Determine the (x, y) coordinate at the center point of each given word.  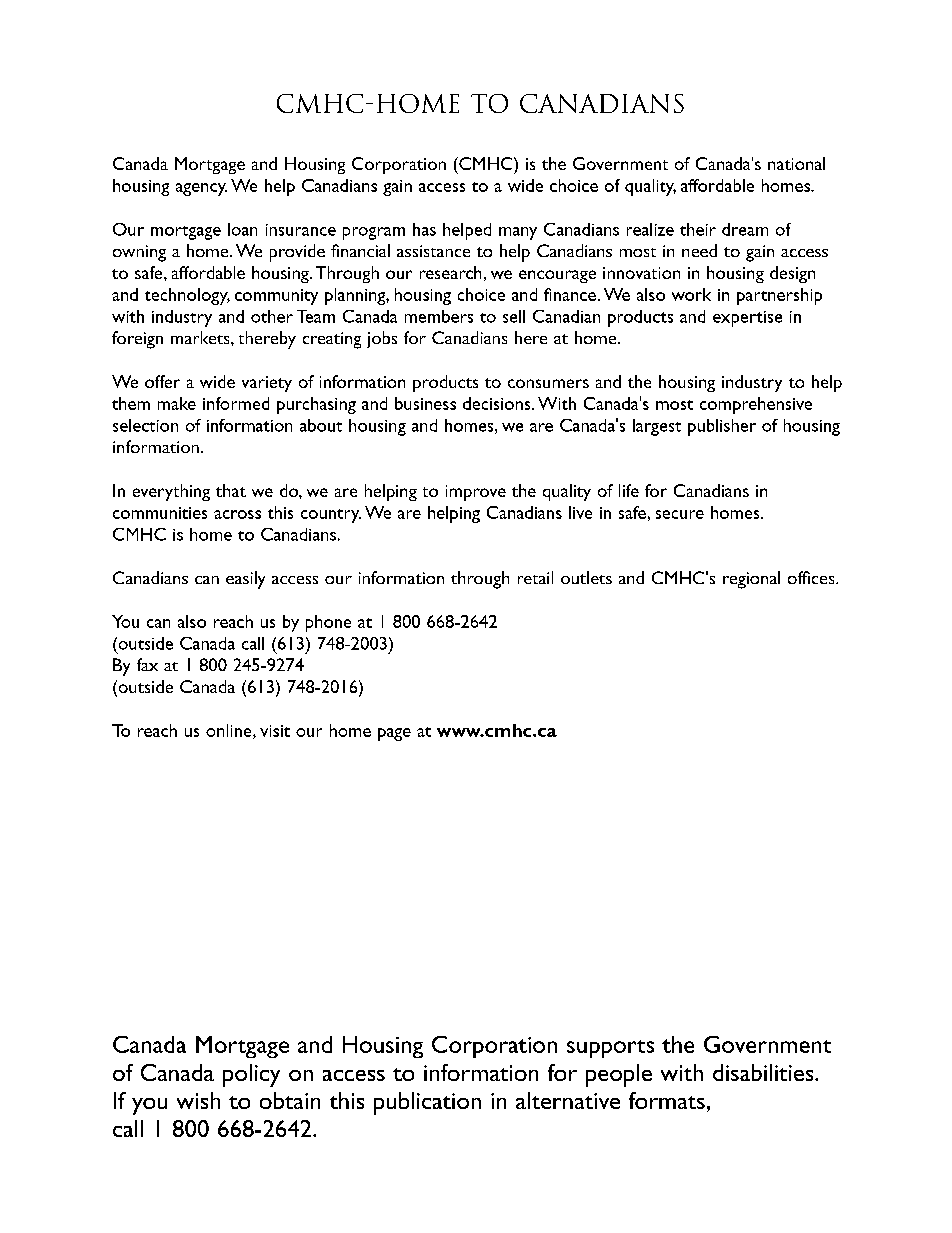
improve (476, 493)
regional (751, 580)
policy (251, 1075)
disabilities (764, 1072)
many (518, 233)
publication (427, 1103)
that (231, 490)
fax (147, 664)
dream (745, 229)
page (394, 734)
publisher (722, 427)
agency (201, 189)
